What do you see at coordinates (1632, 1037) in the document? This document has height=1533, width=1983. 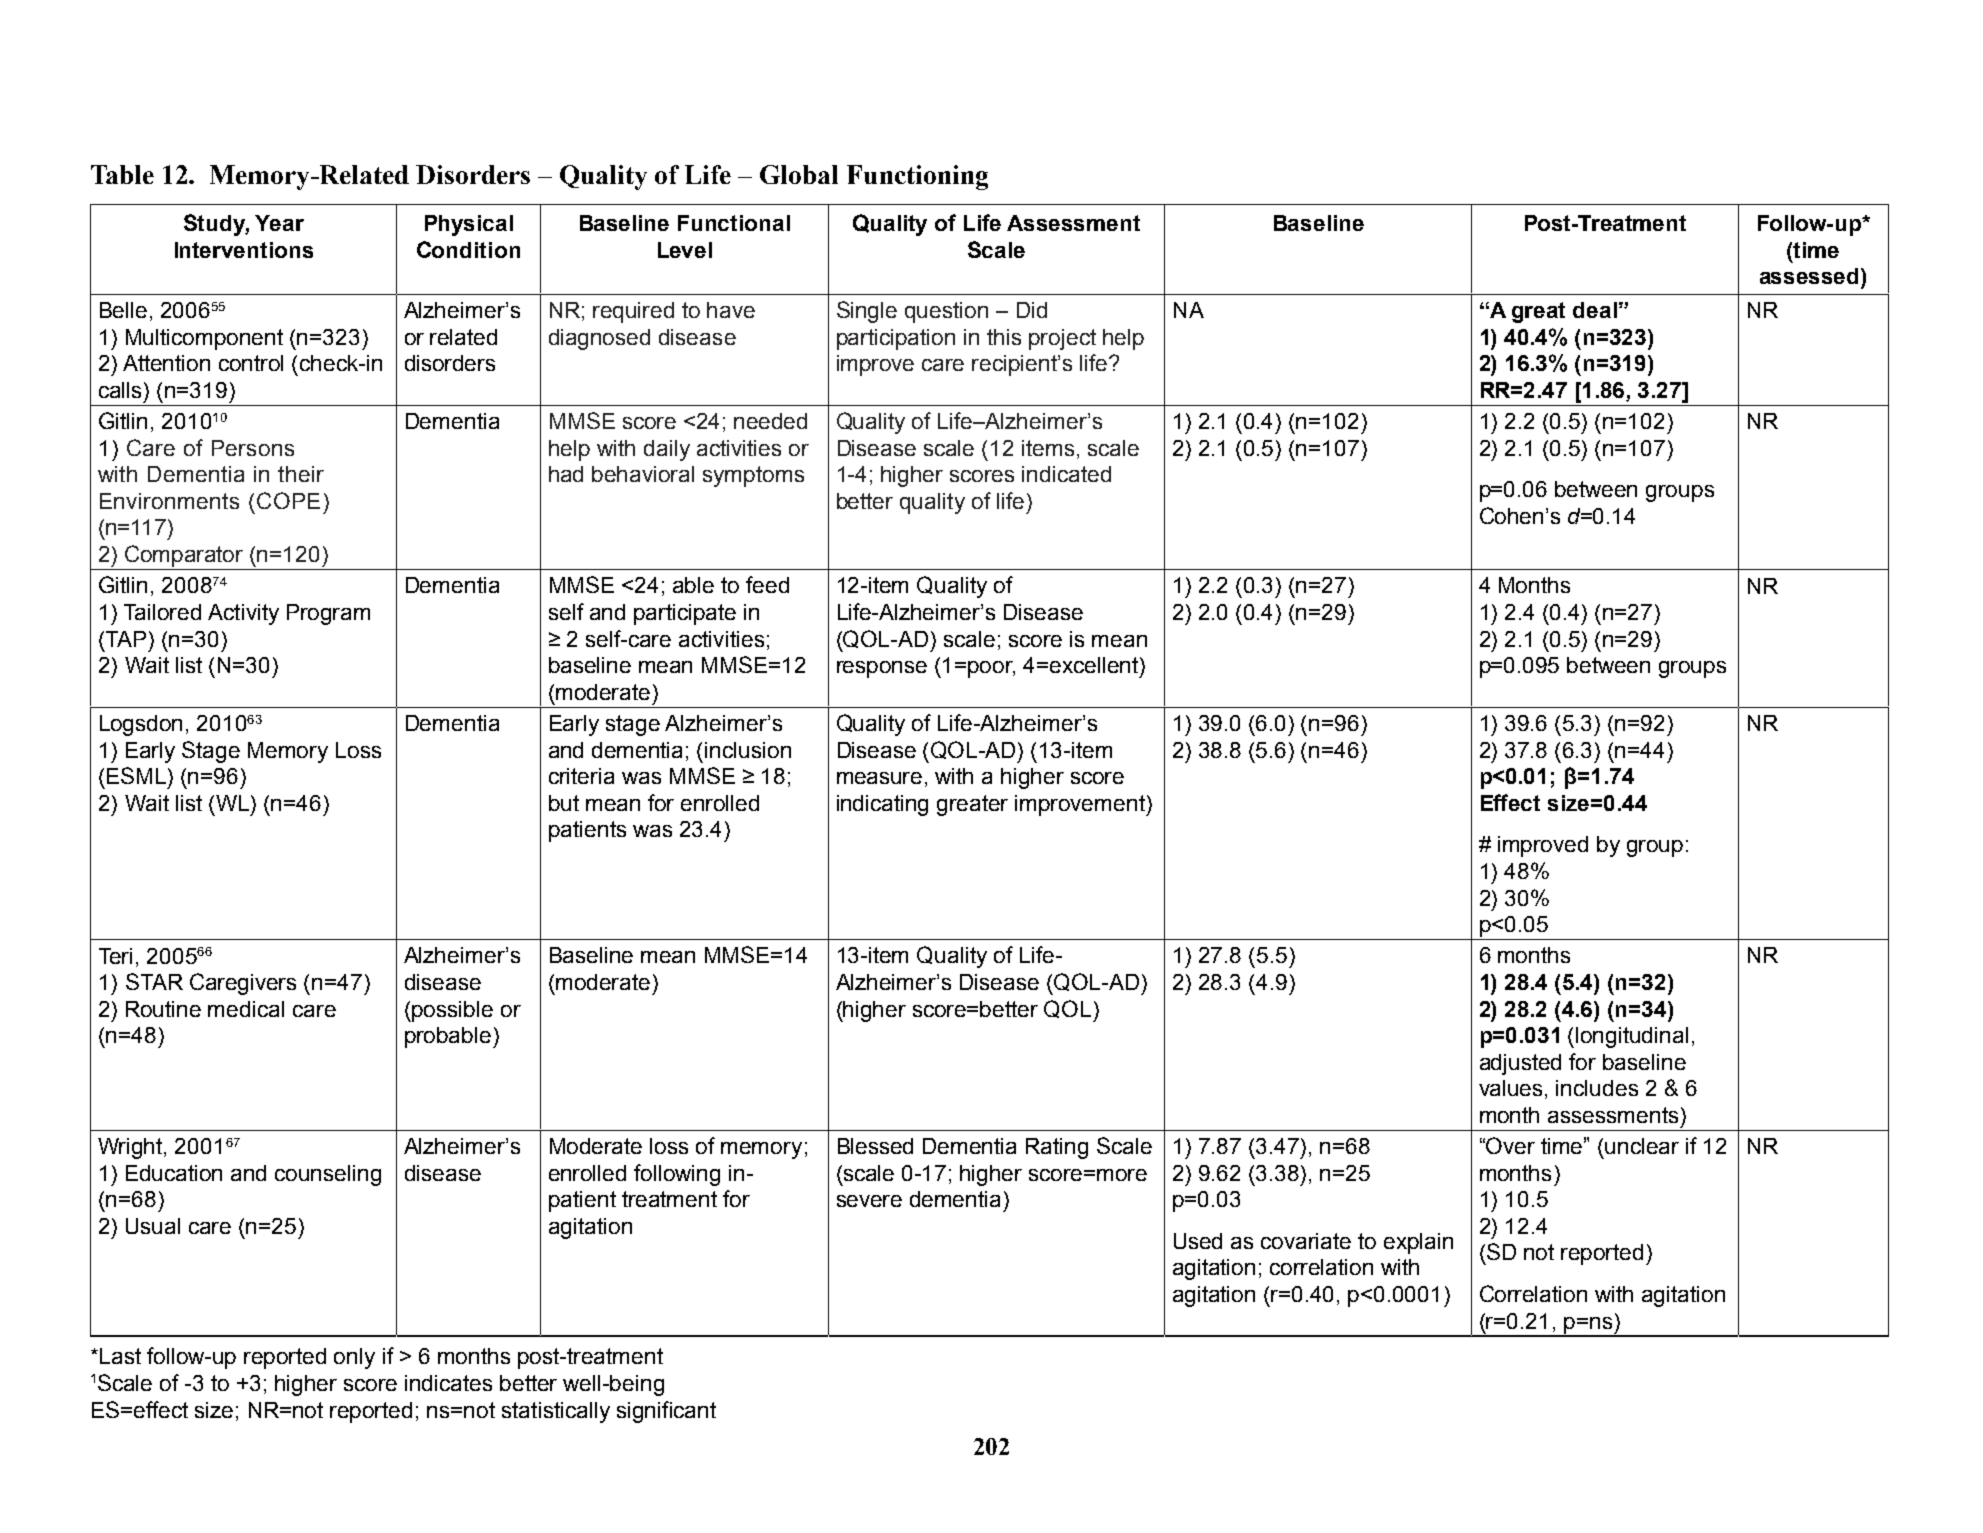 I see `longitudinal` at bounding box center [1632, 1037].
